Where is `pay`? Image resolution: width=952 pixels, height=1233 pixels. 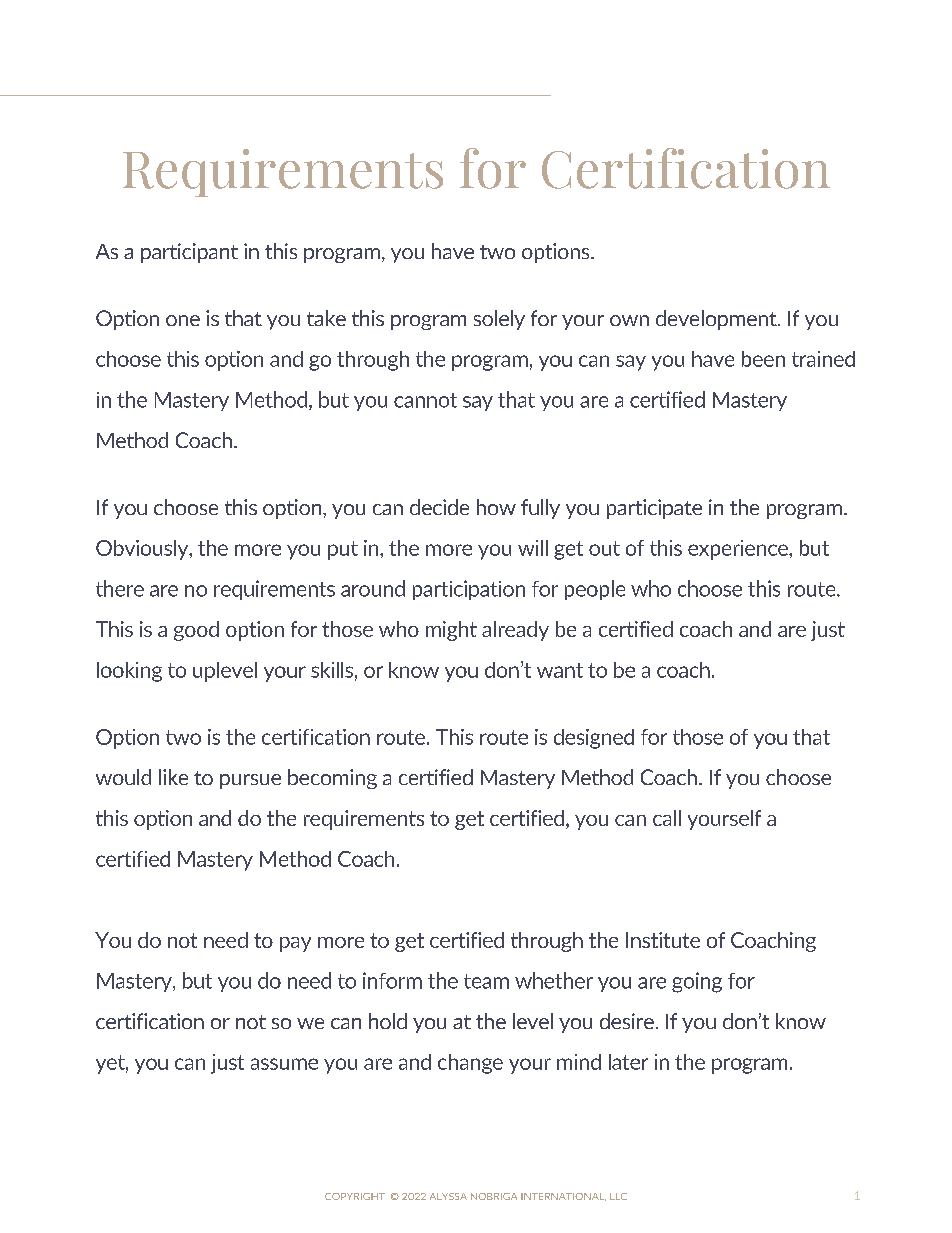 pay is located at coordinates (295, 944).
